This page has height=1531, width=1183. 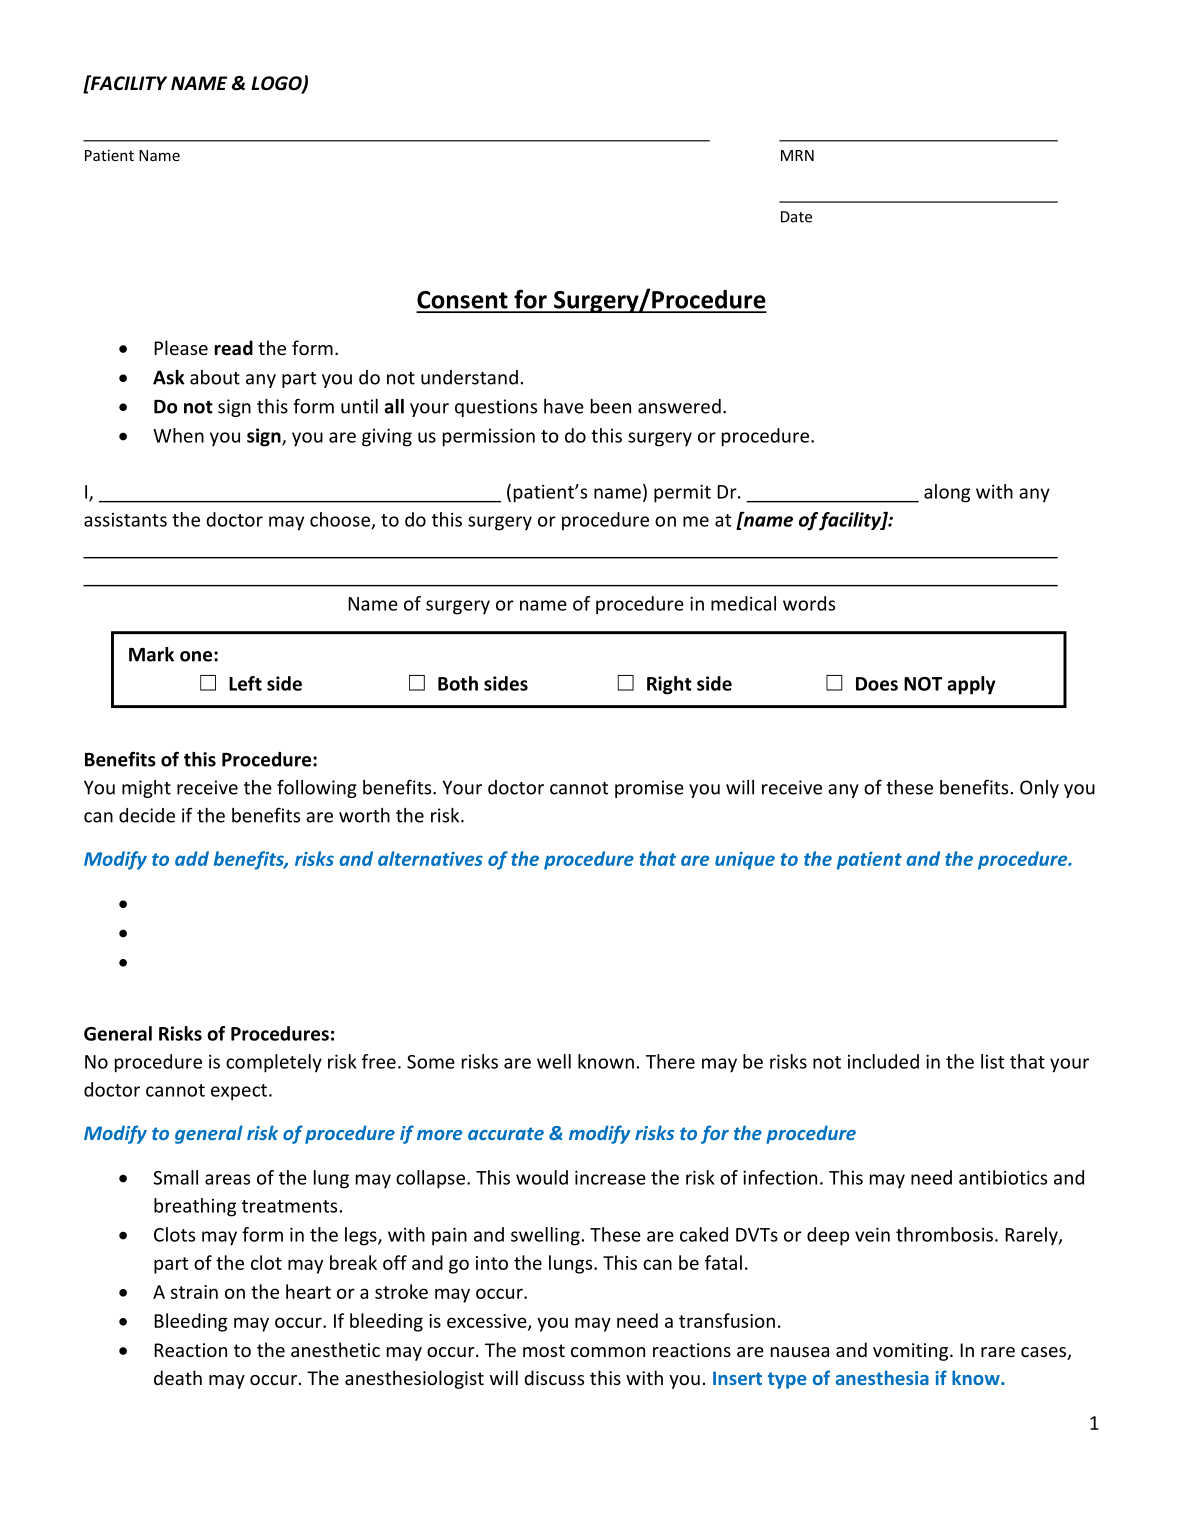 I want to click on Date, so click(x=796, y=217).
